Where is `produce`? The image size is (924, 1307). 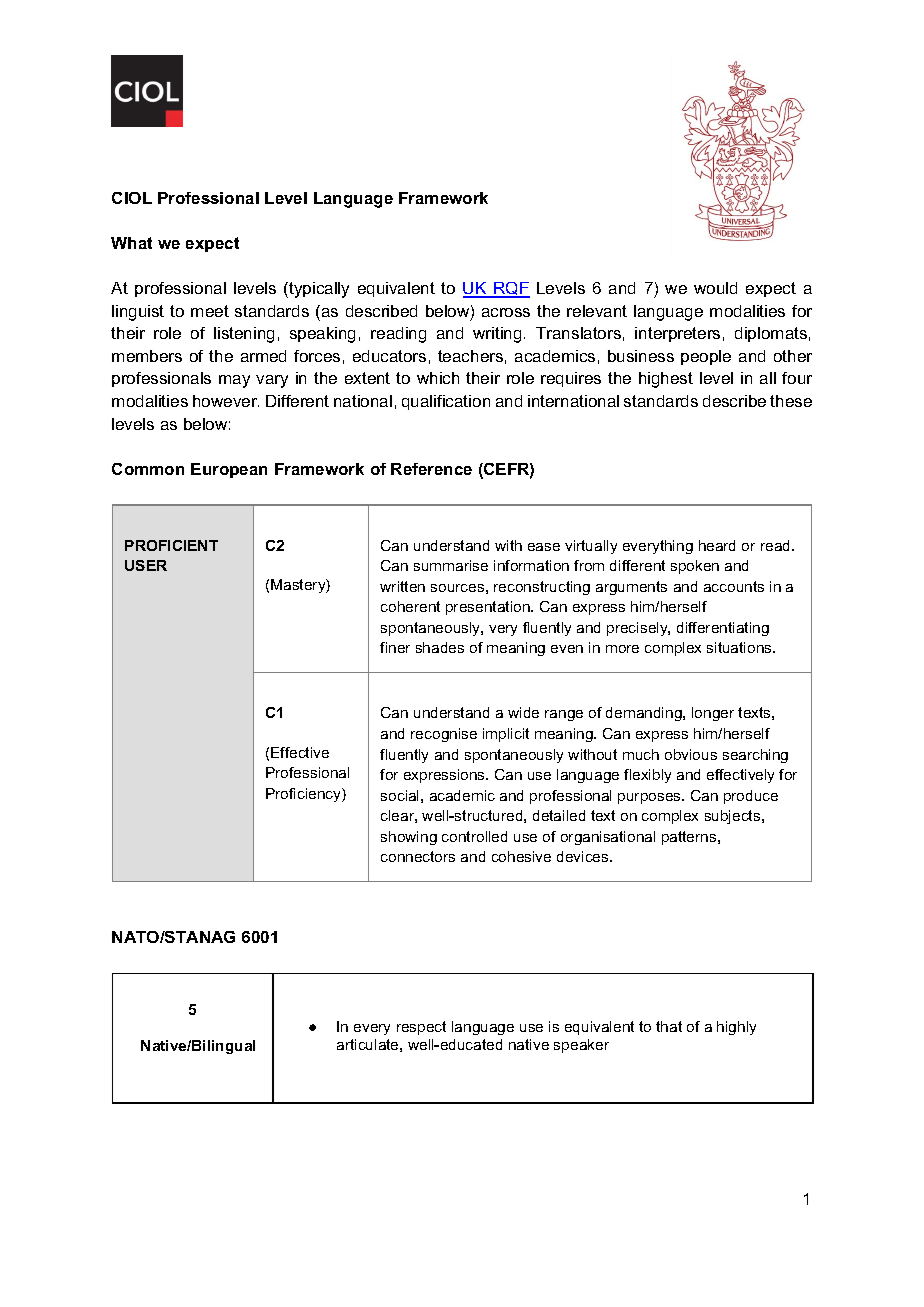 produce is located at coordinates (751, 797).
